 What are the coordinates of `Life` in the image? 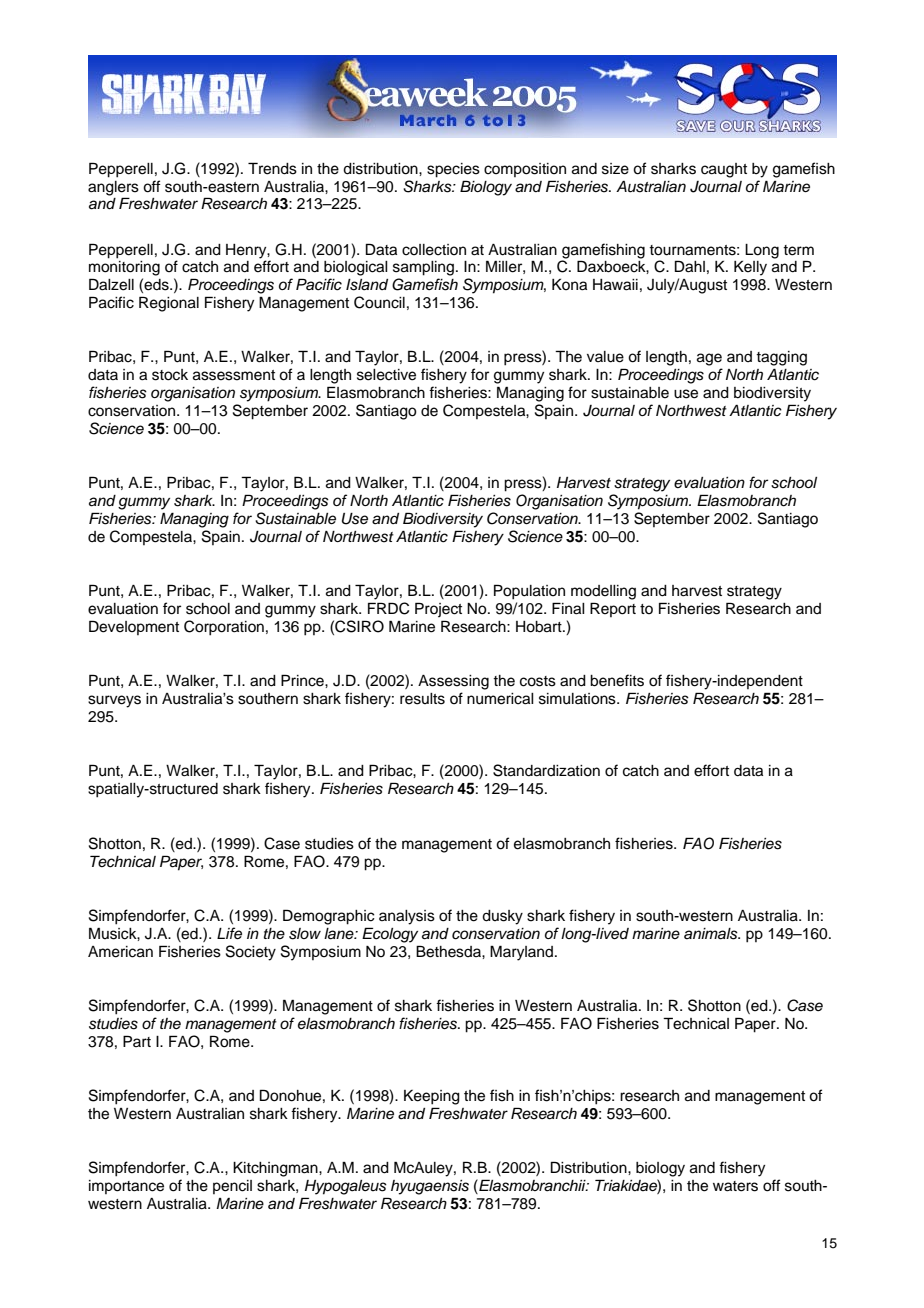 It's located at (229, 933).
